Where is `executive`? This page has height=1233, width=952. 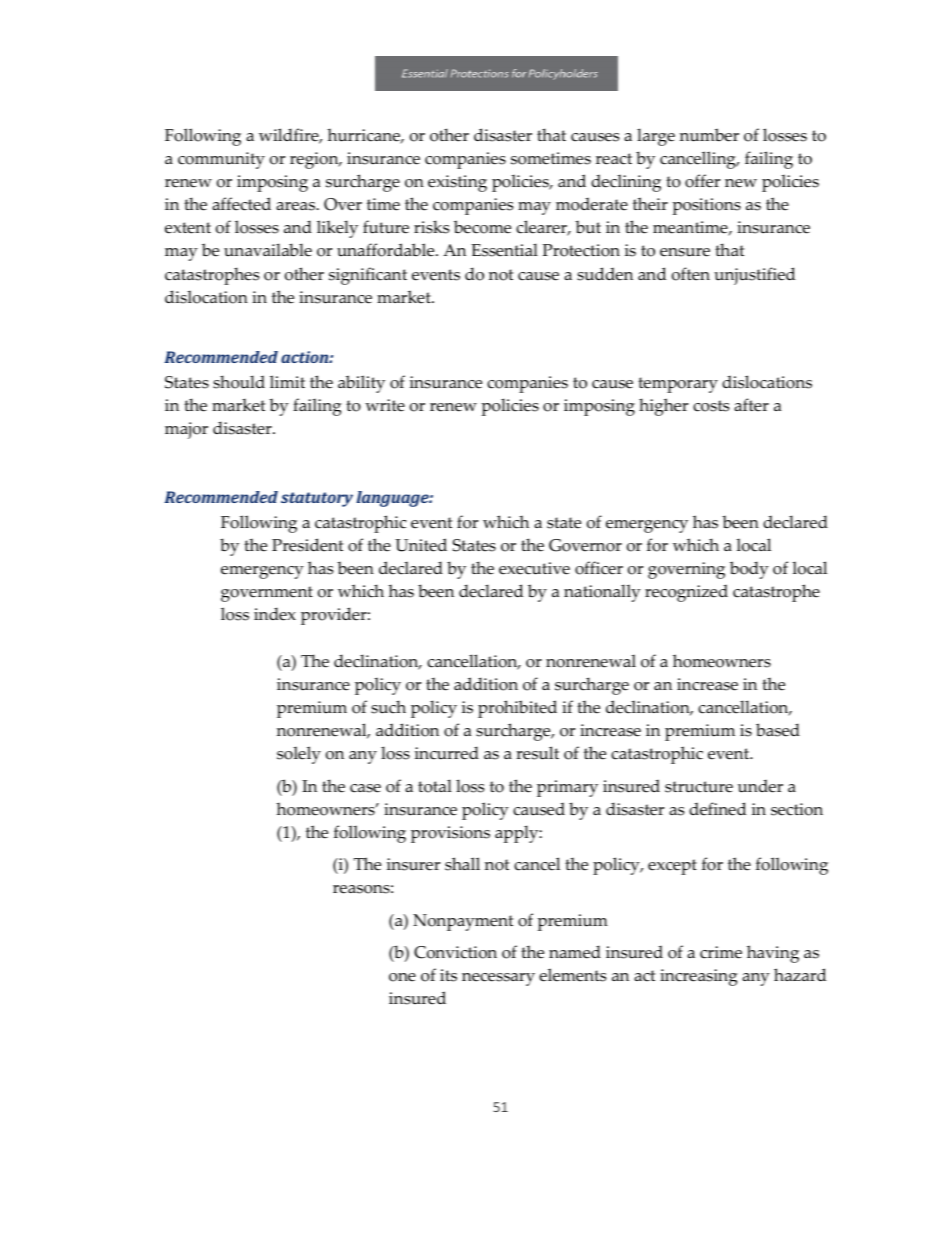 executive is located at coordinates (534, 568).
